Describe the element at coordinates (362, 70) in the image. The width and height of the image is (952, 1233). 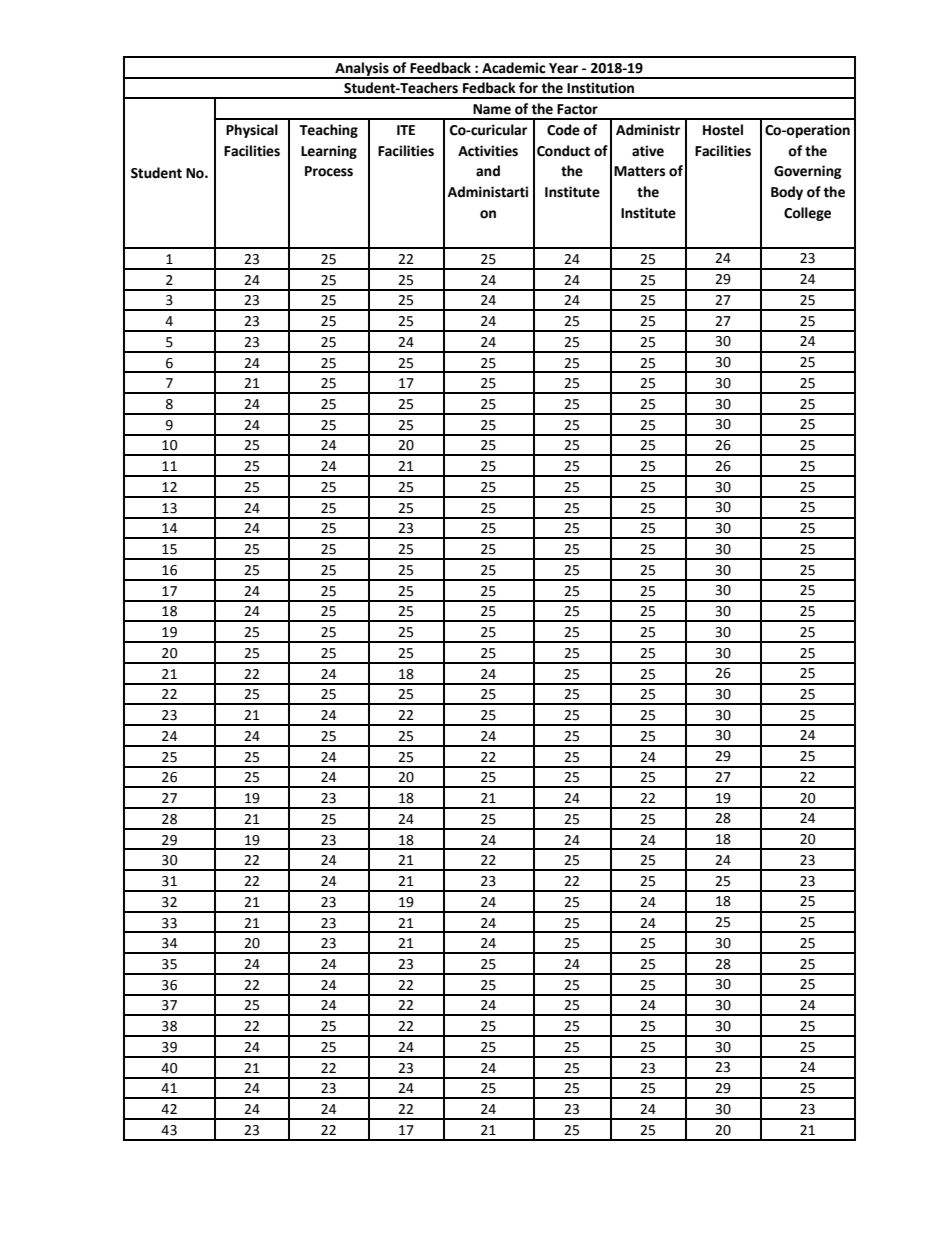
I see `Analysis` at that location.
